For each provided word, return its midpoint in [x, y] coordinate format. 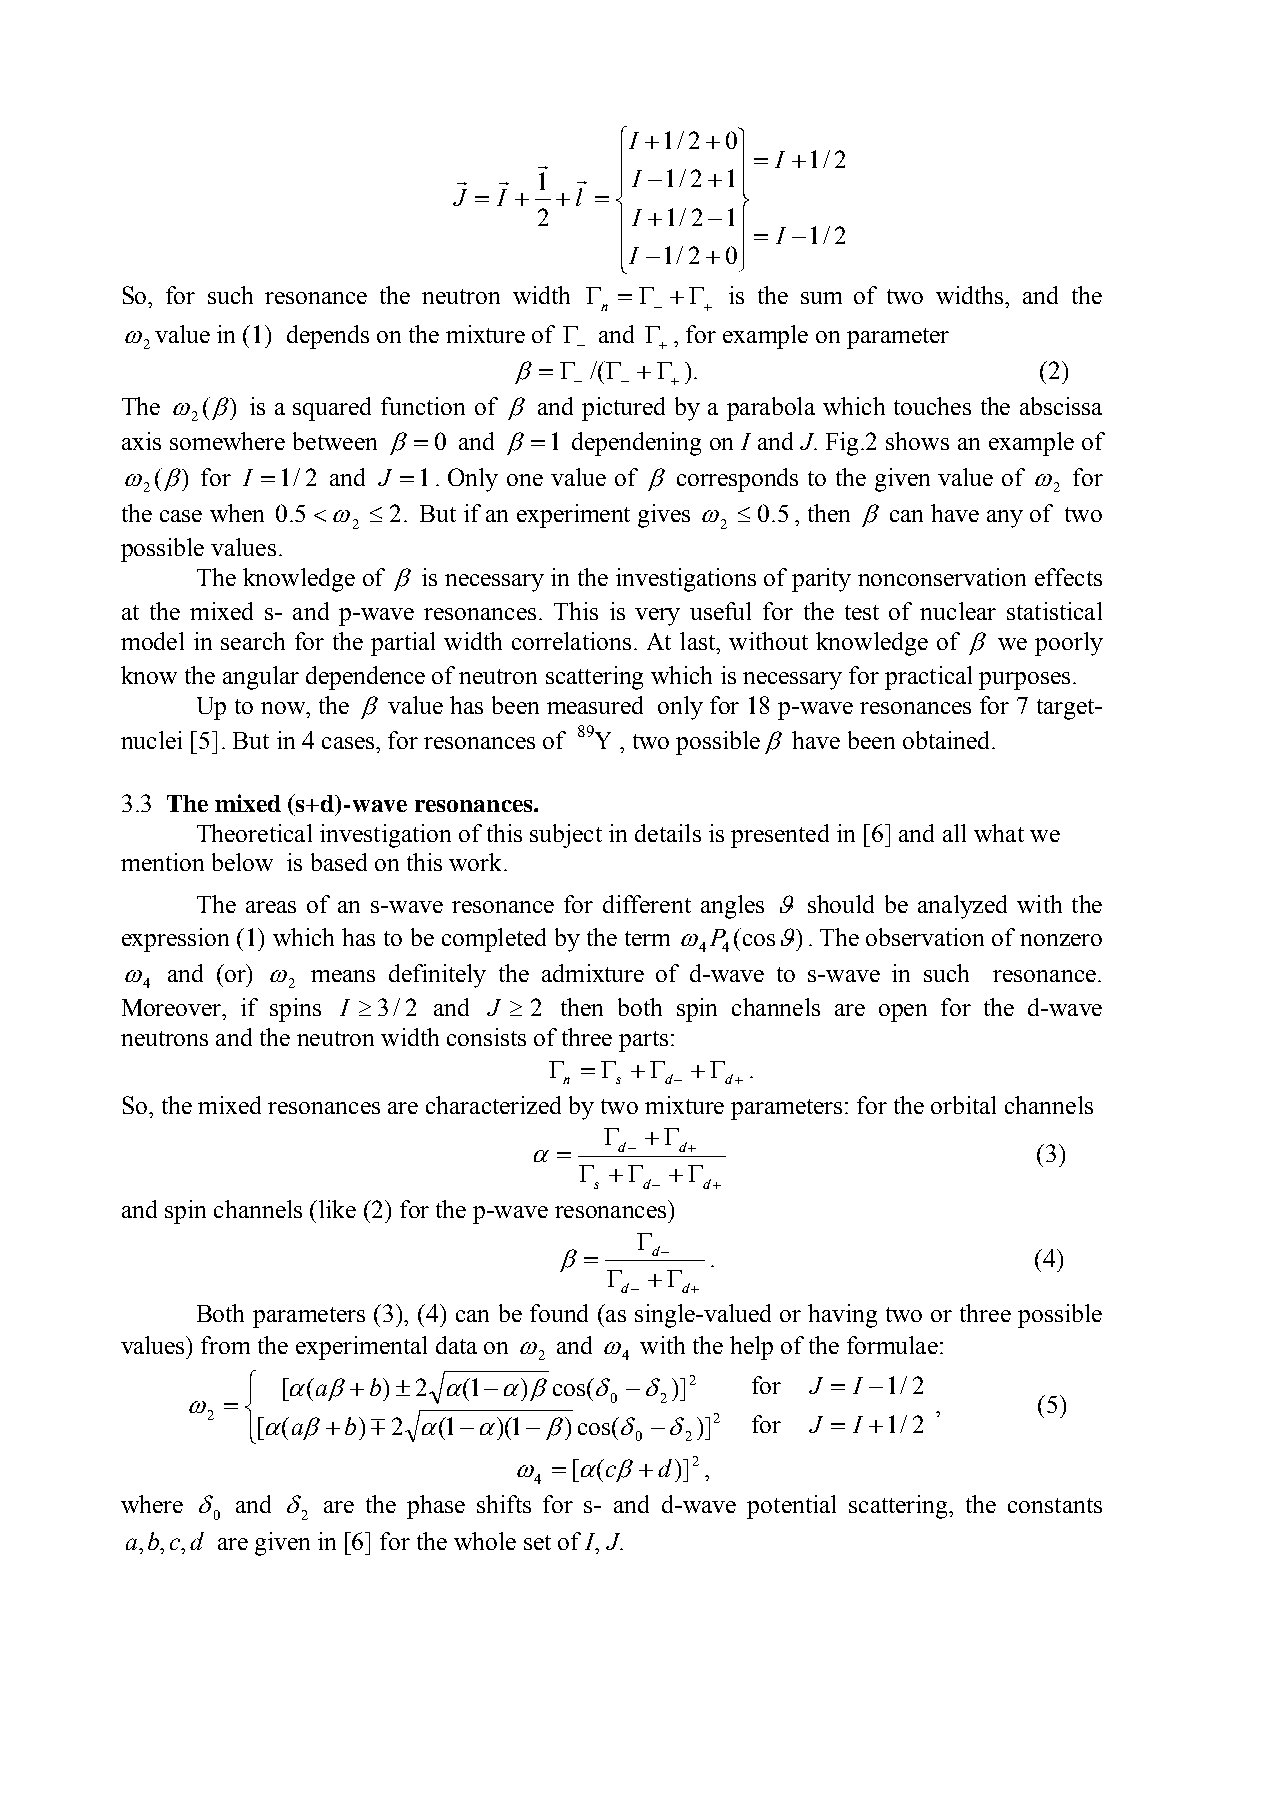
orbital [963, 1105]
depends [328, 337]
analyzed [962, 907]
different [647, 904]
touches [932, 406]
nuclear [958, 611]
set [537, 1542]
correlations [571, 641]
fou [546, 1313]
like [336, 1209]
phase [436, 1507]
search [253, 641]
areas [271, 907]
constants [1055, 1505]
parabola [771, 409]
